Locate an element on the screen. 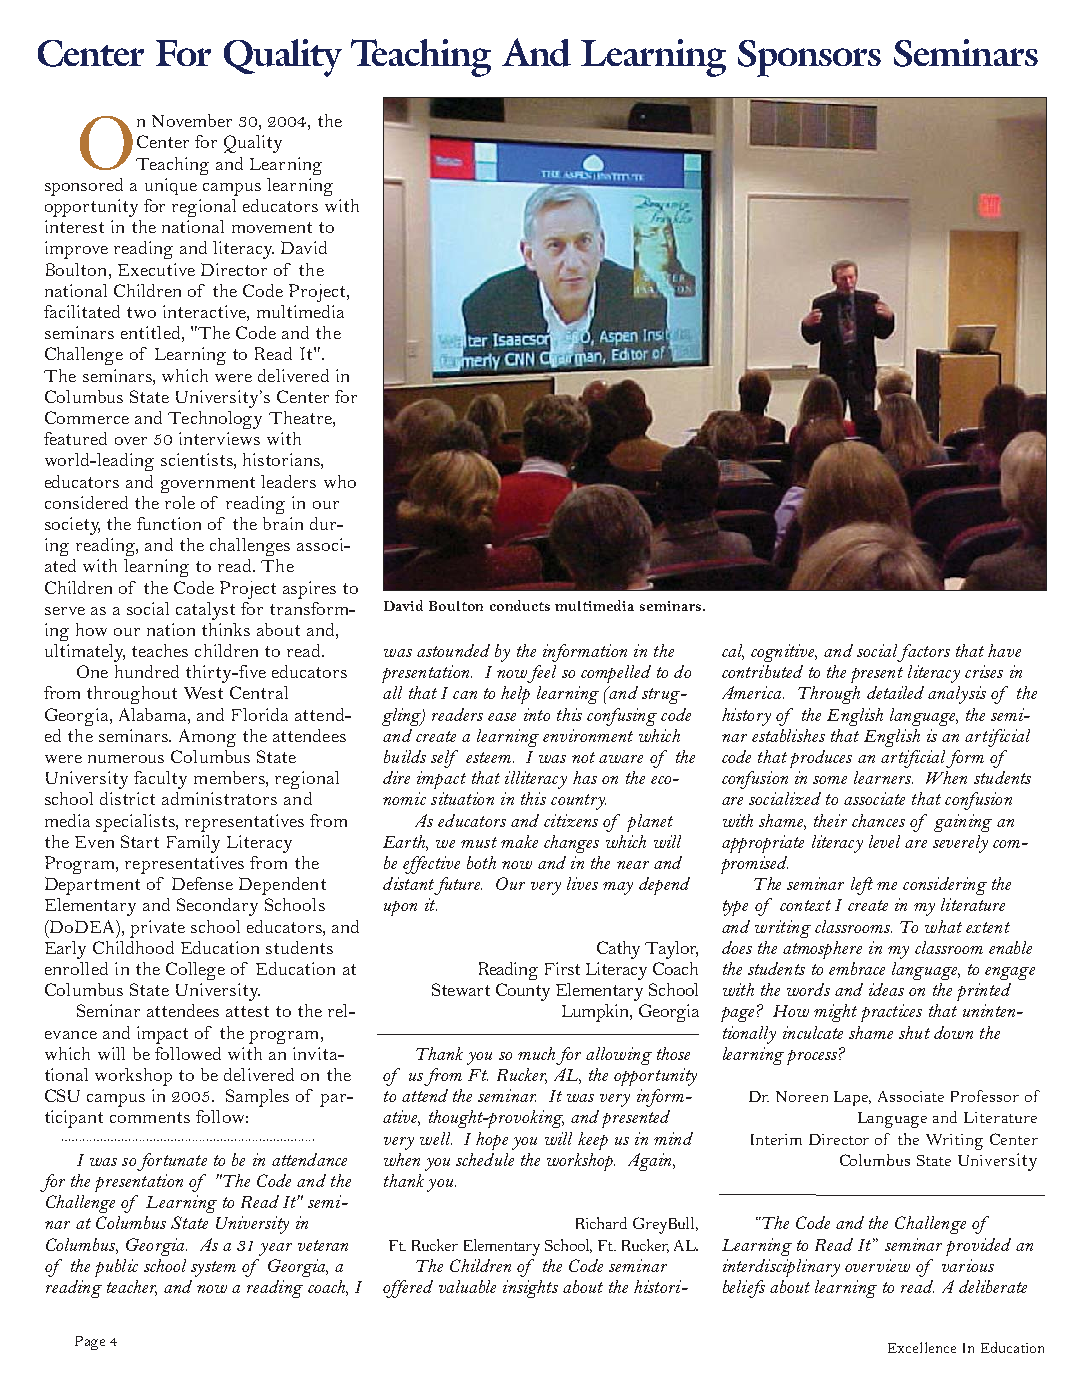 Image resolution: width=1081 pixels, height=1399 pixels. factors is located at coordinates (923, 653).
